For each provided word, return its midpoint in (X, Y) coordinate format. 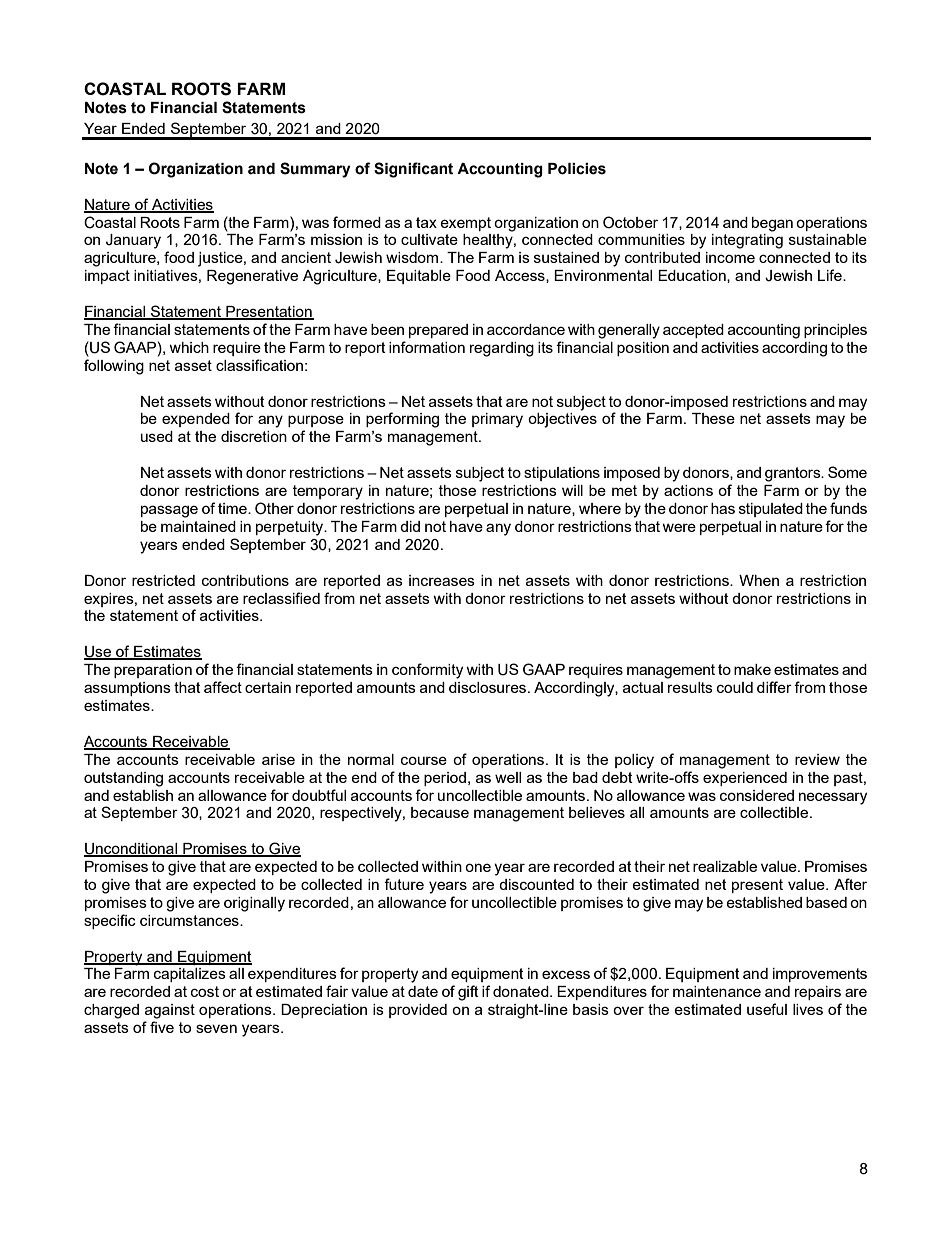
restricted (163, 580)
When (759, 580)
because (440, 812)
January (133, 241)
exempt (465, 224)
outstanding (123, 779)
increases (442, 580)
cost (205, 991)
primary (497, 420)
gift (468, 993)
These (713, 418)
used (157, 436)
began (772, 224)
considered (757, 795)
